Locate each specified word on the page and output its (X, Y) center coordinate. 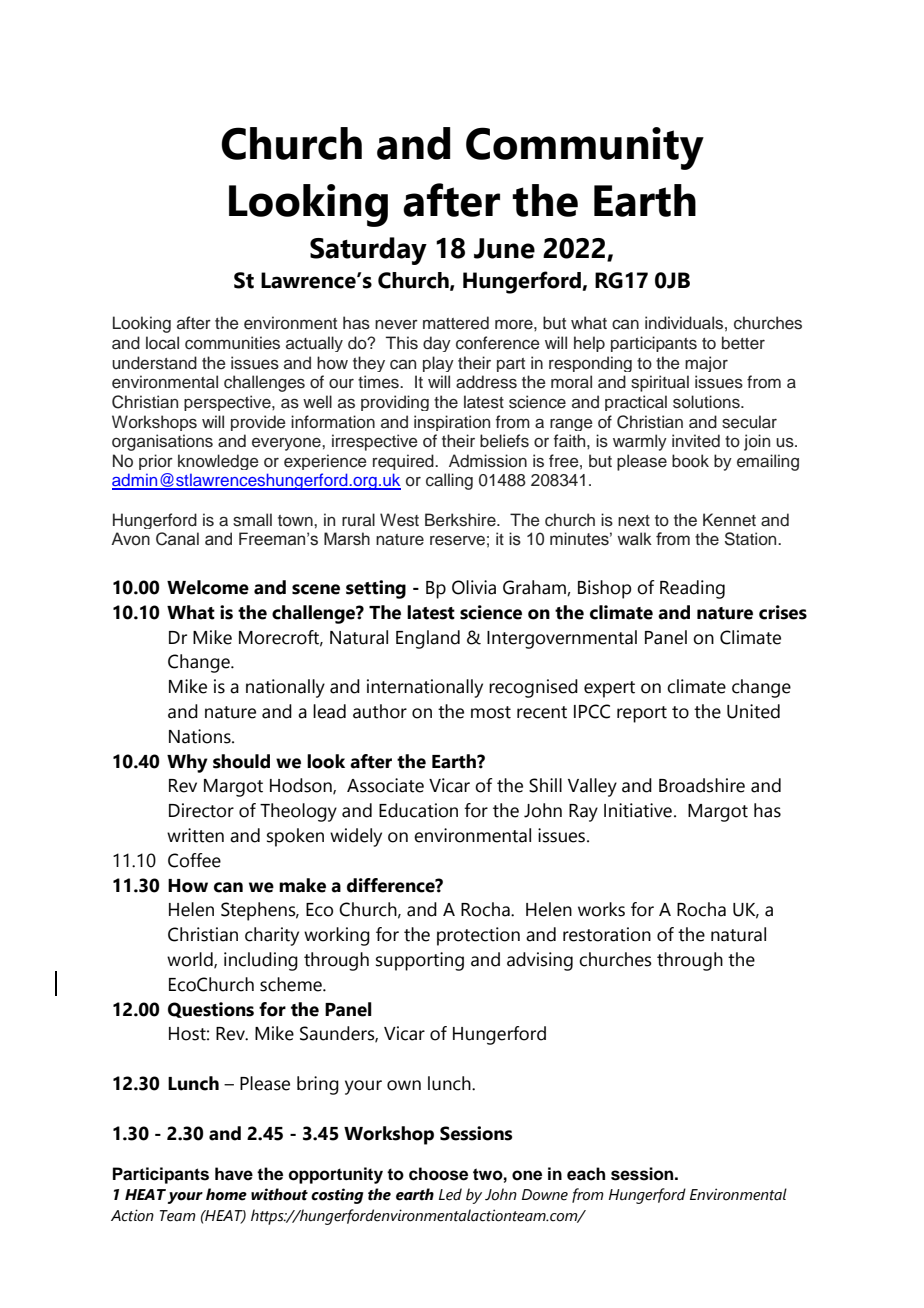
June (504, 248)
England (428, 639)
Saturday (368, 251)
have (234, 1174)
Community (585, 148)
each (586, 1174)
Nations (201, 736)
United (753, 711)
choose (438, 1174)
